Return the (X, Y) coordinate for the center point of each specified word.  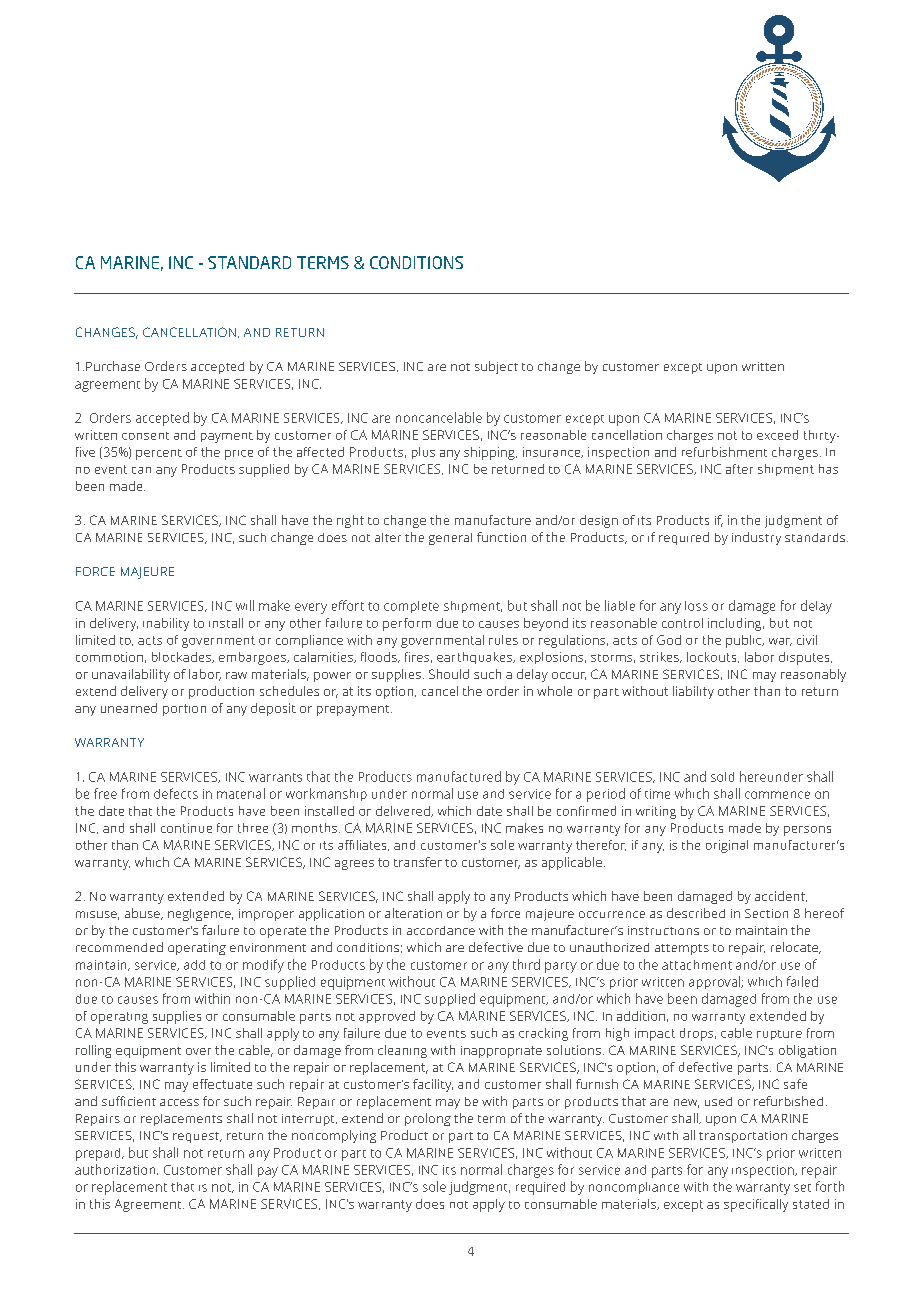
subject (496, 367)
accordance (441, 930)
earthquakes (475, 658)
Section (766, 913)
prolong (428, 1119)
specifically (756, 1205)
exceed (777, 435)
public (745, 641)
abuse (143, 914)
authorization (116, 1169)
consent (145, 436)
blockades (183, 657)
